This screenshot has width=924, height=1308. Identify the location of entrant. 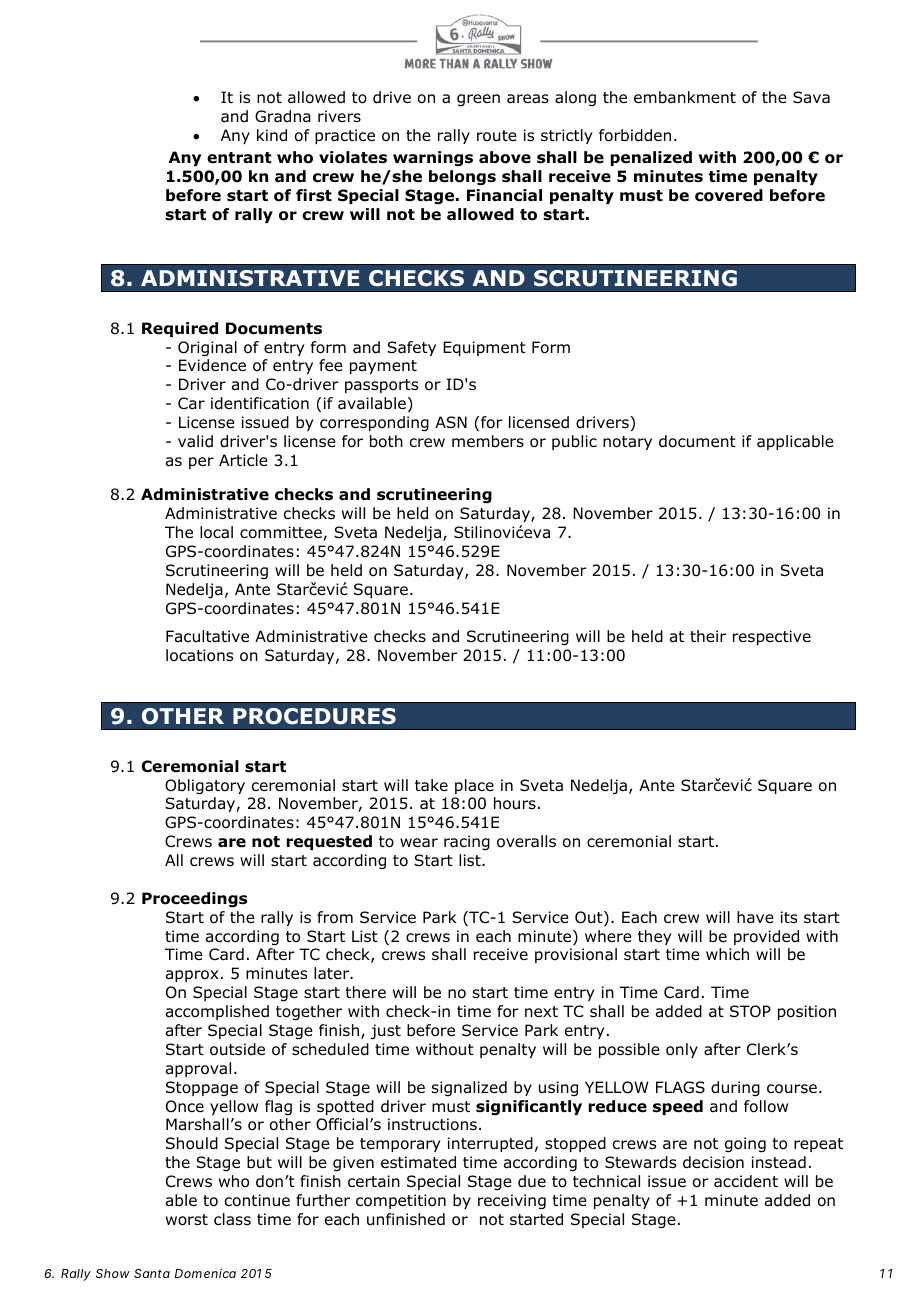
(239, 158).
